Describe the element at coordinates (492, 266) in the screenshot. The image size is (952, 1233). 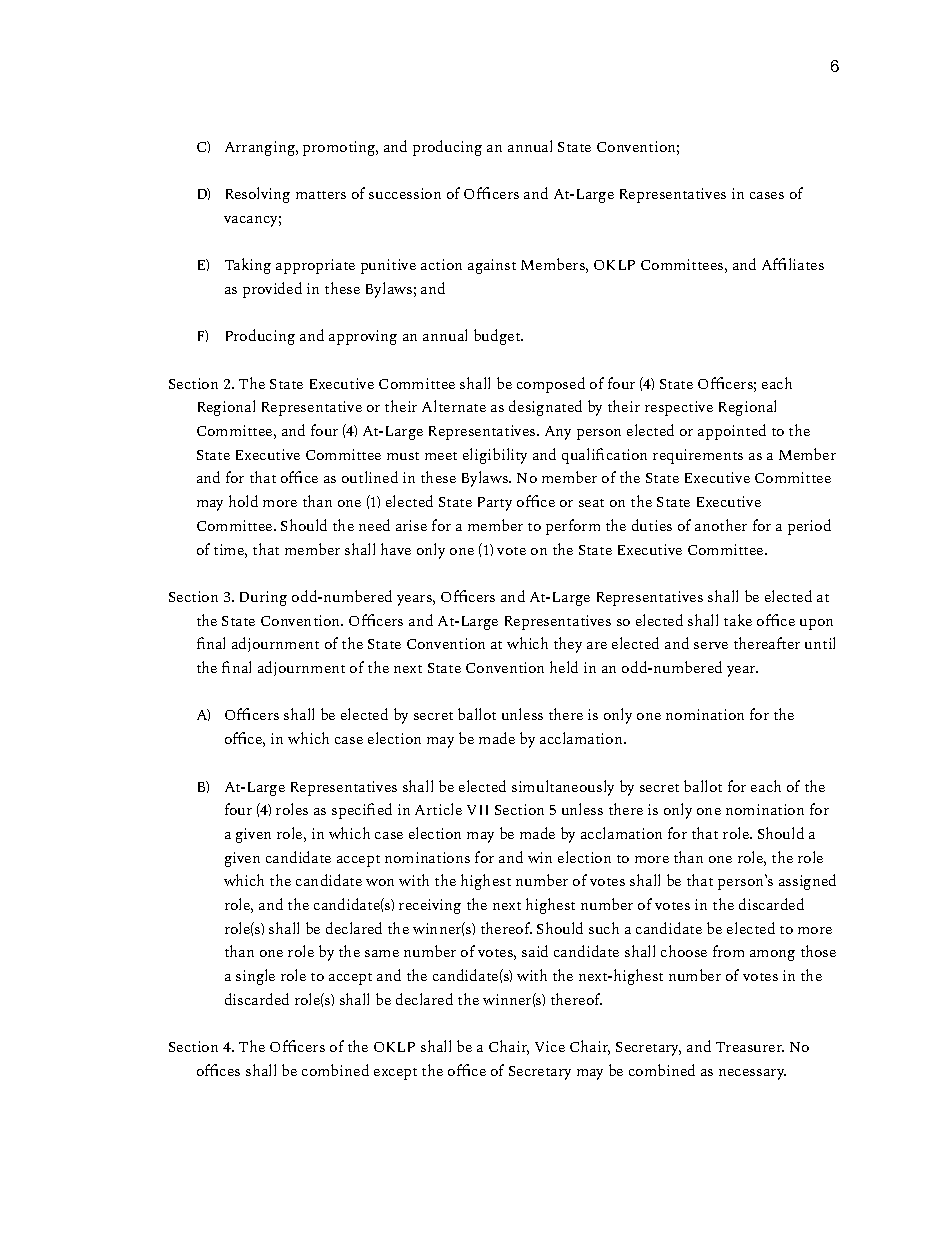
I see `against` at that location.
